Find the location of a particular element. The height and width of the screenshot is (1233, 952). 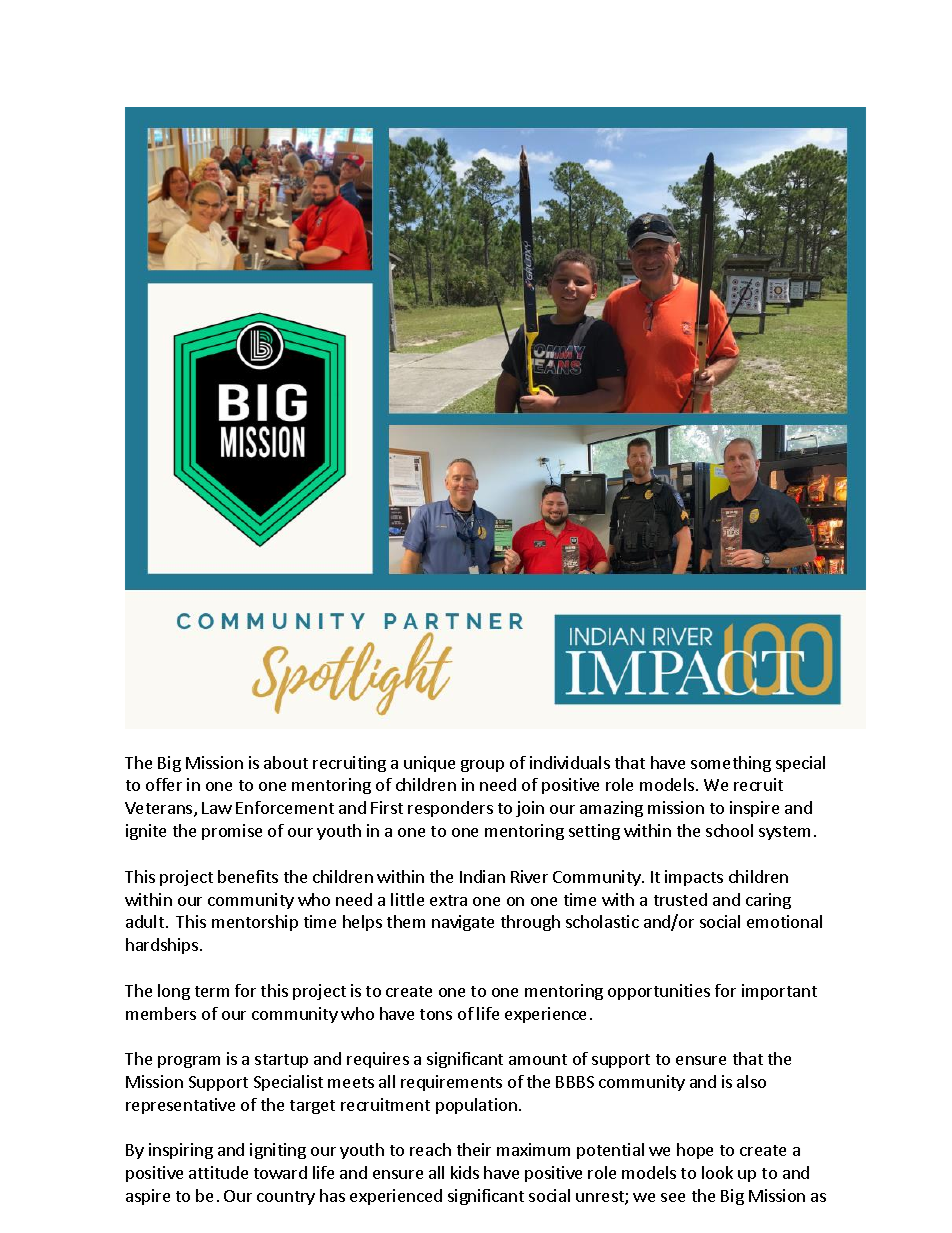

something is located at coordinates (731, 764).
